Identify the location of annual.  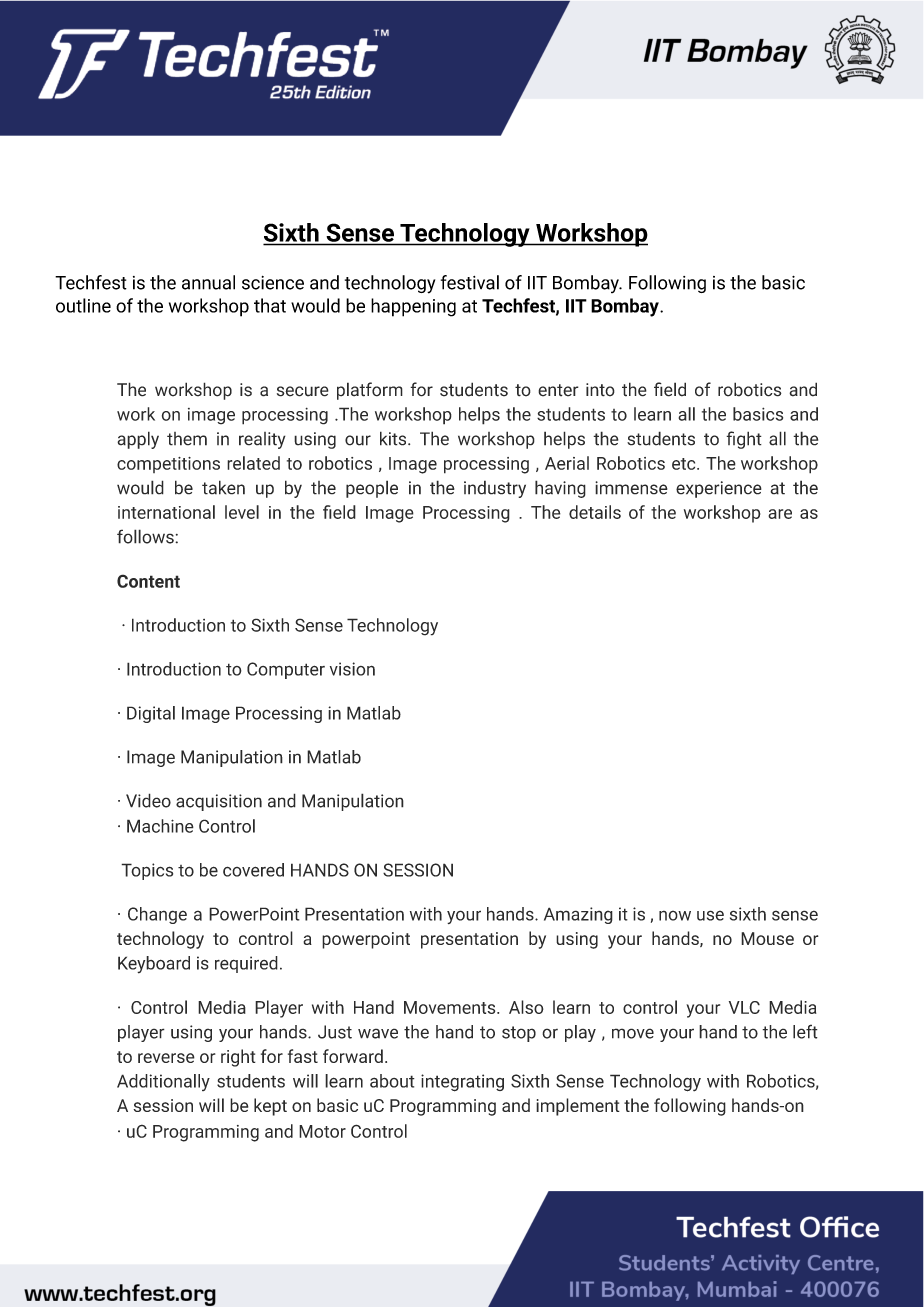
(208, 282).
